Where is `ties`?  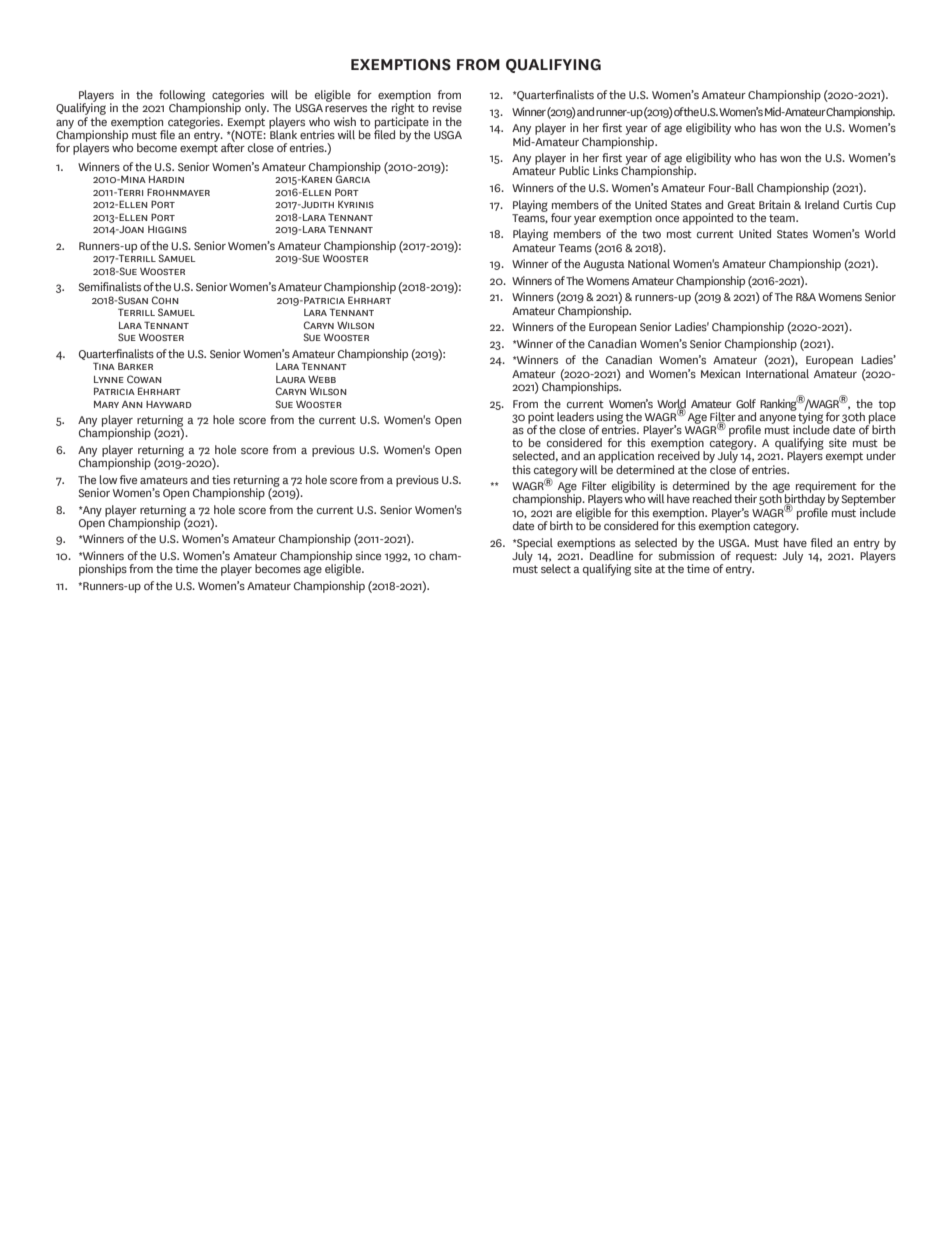
ties is located at coordinates (221, 479).
